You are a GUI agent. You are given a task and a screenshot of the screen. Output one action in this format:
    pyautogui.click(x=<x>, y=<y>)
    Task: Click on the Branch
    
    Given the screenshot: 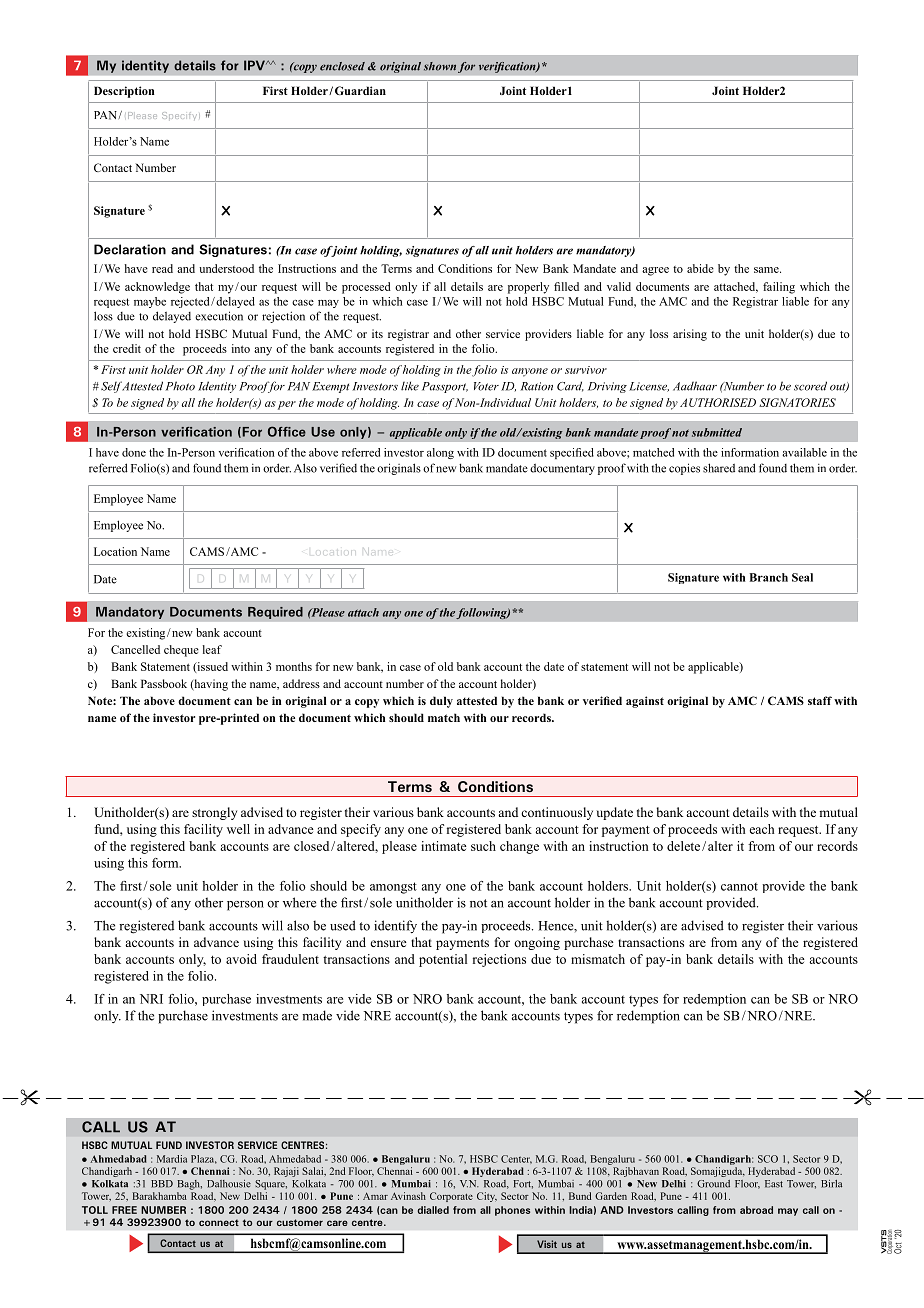 What is the action you would take?
    pyautogui.click(x=769, y=577)
